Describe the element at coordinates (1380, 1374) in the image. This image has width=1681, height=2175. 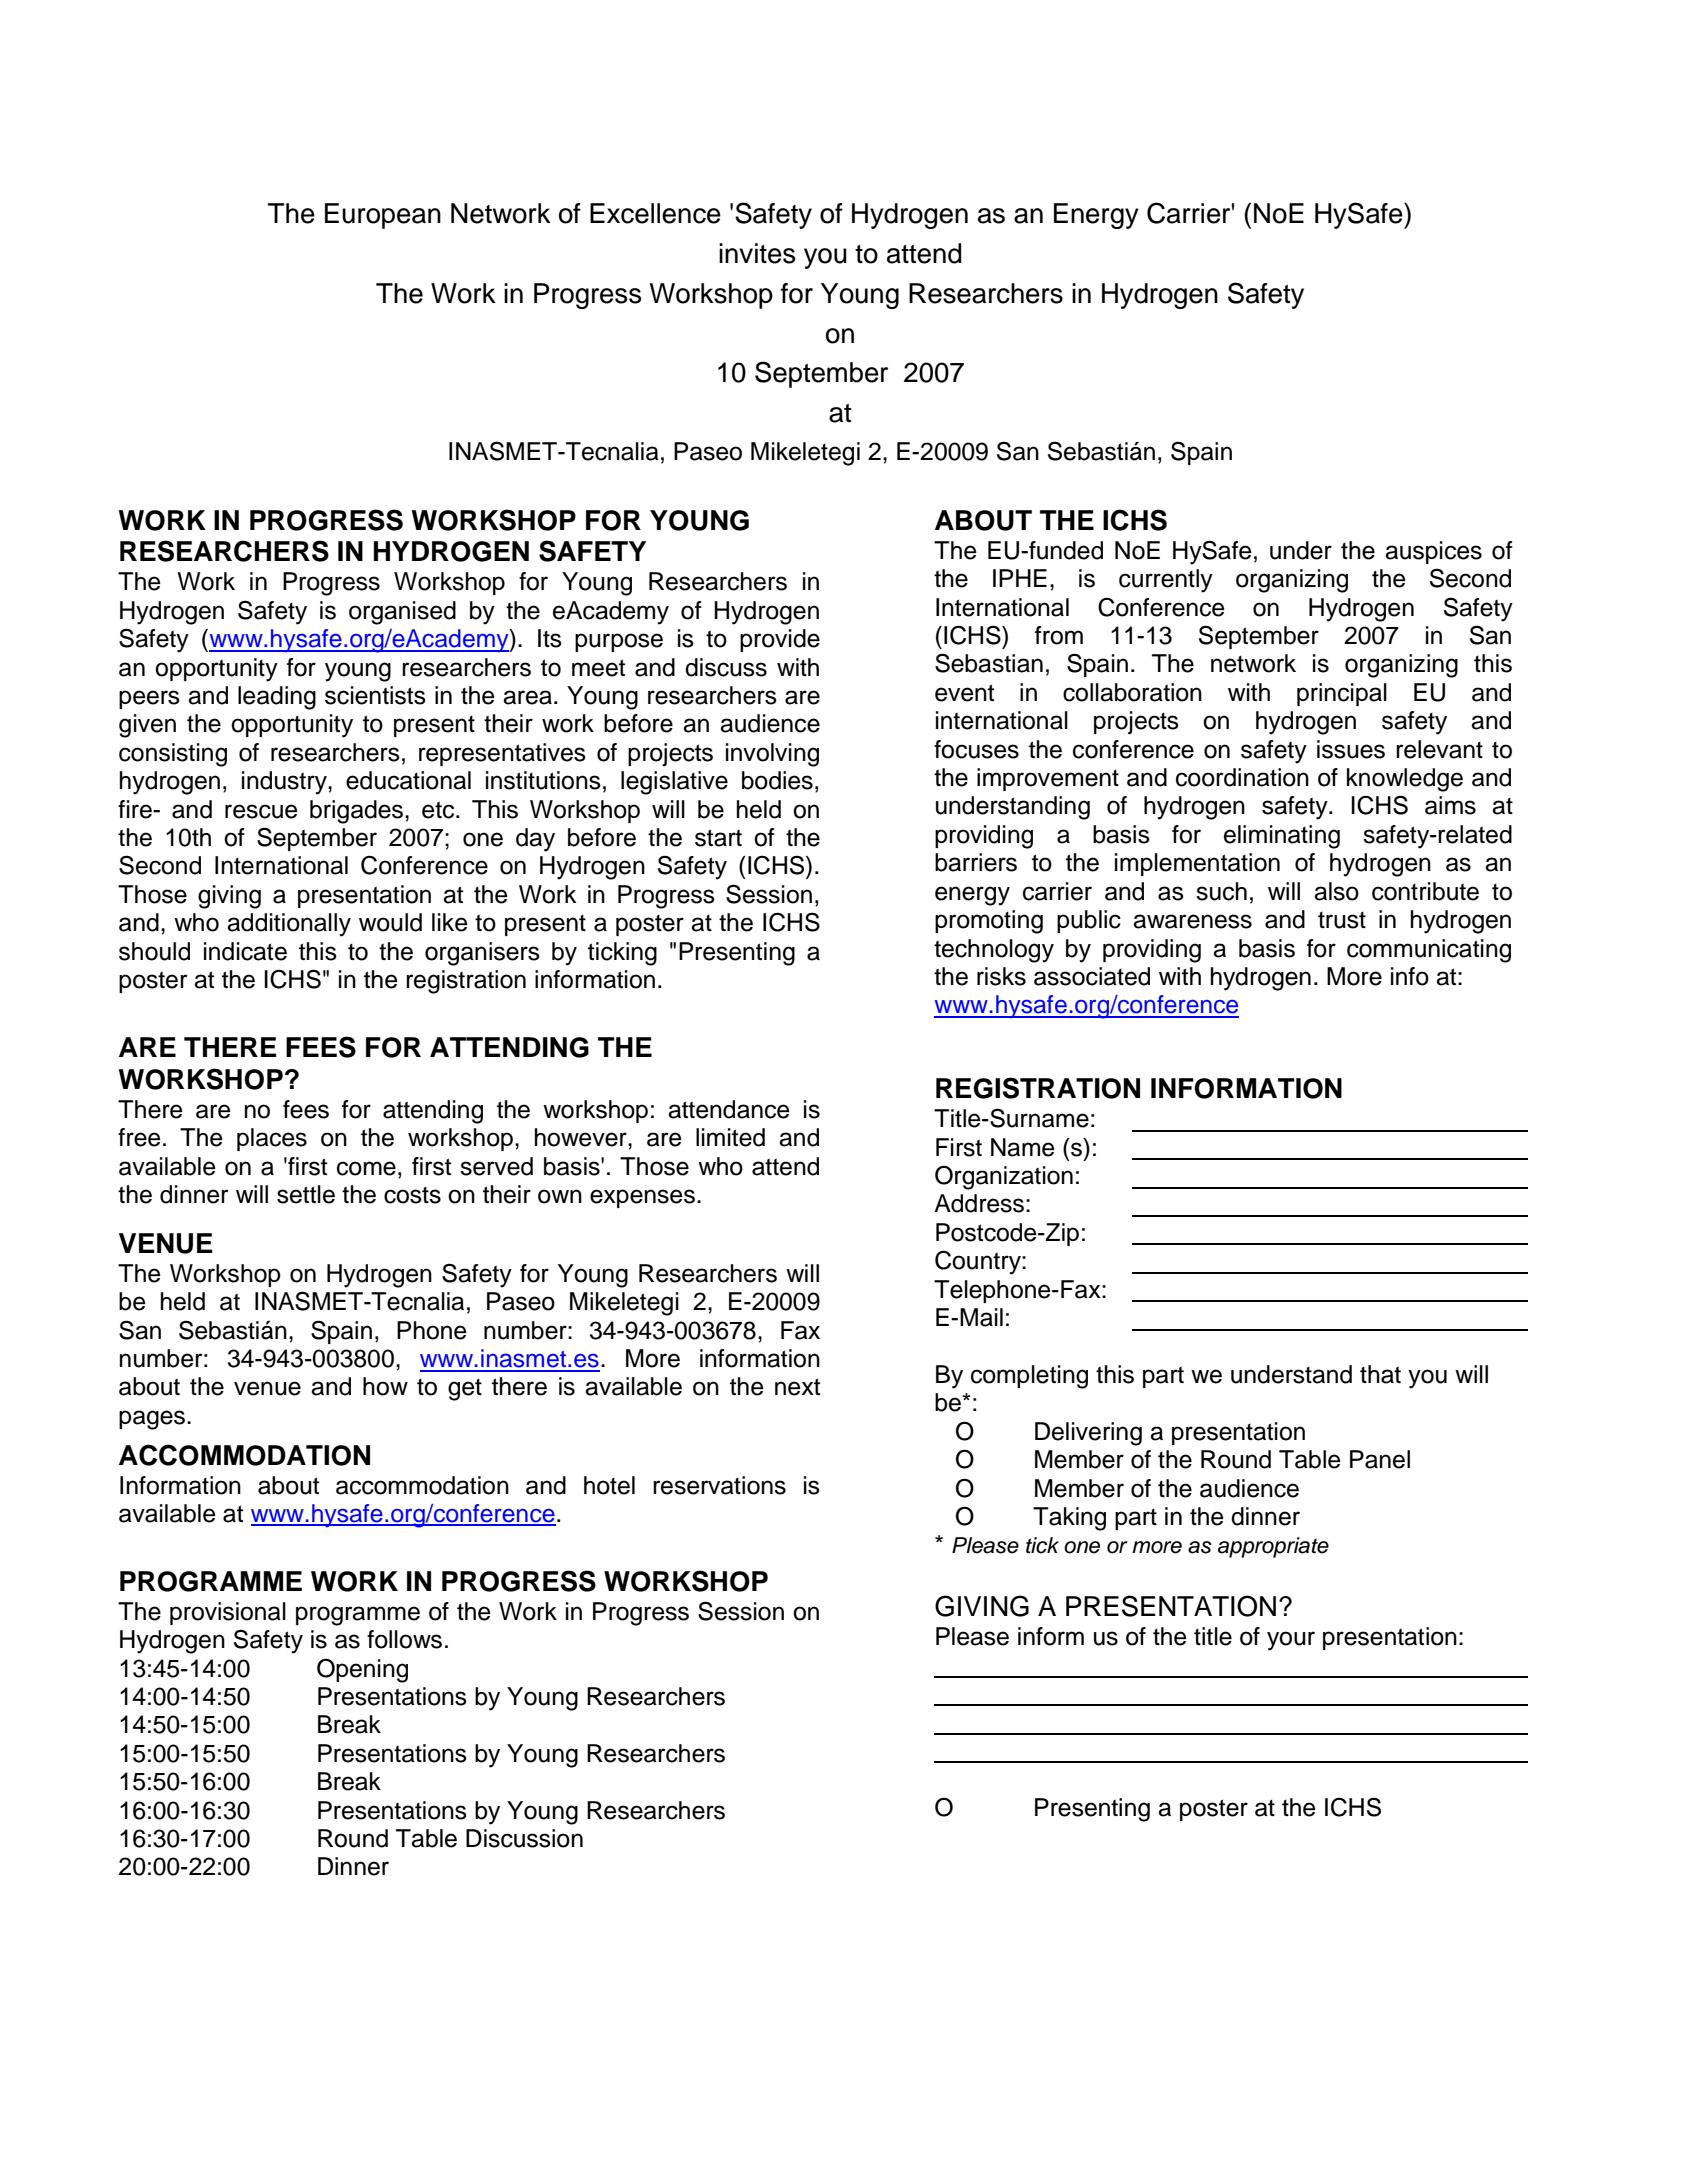
I see `that` at that location.
